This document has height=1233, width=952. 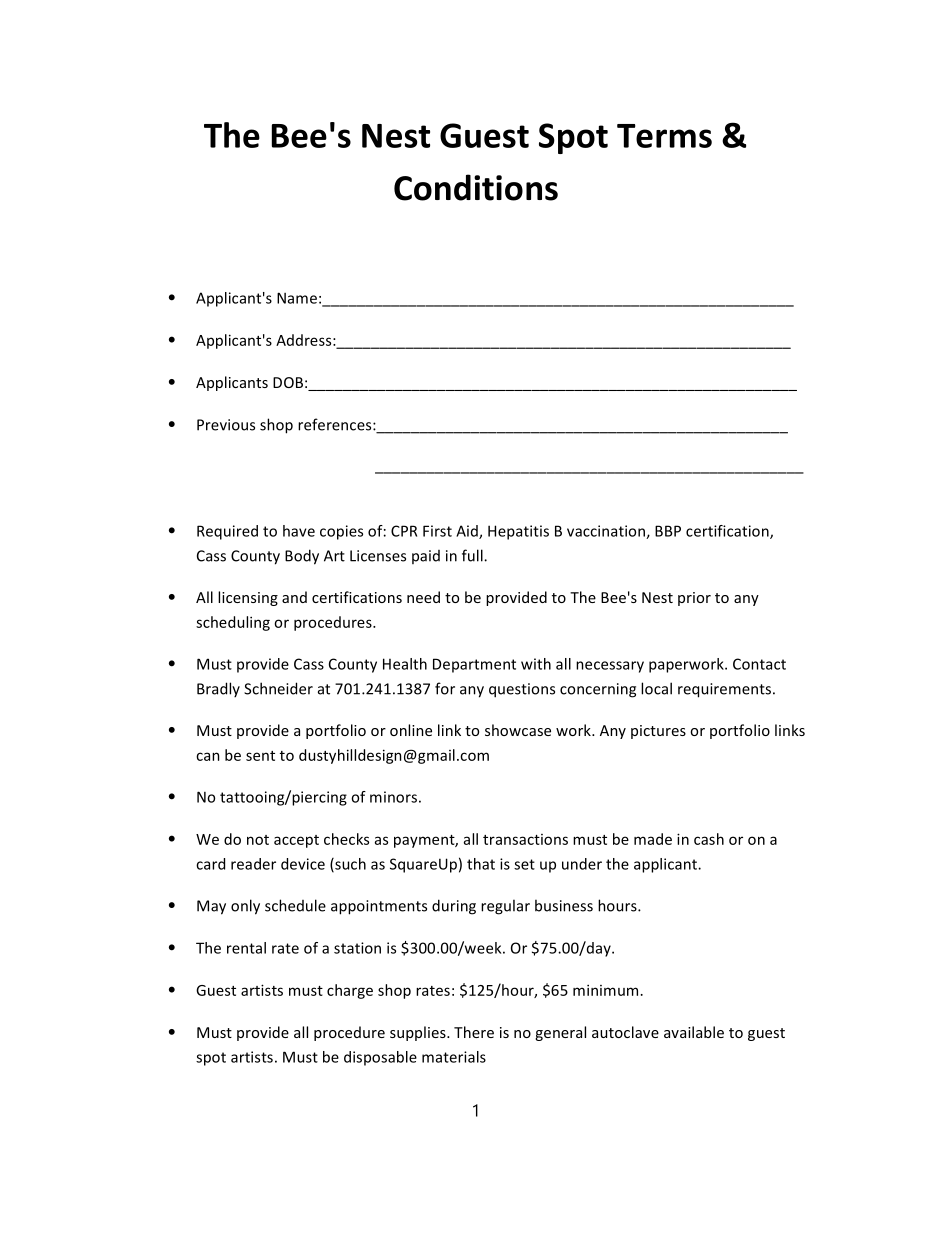 What do you see at coordinates (668, 531) in the document?
I see `BBP` at bounding box center [668, 531].
